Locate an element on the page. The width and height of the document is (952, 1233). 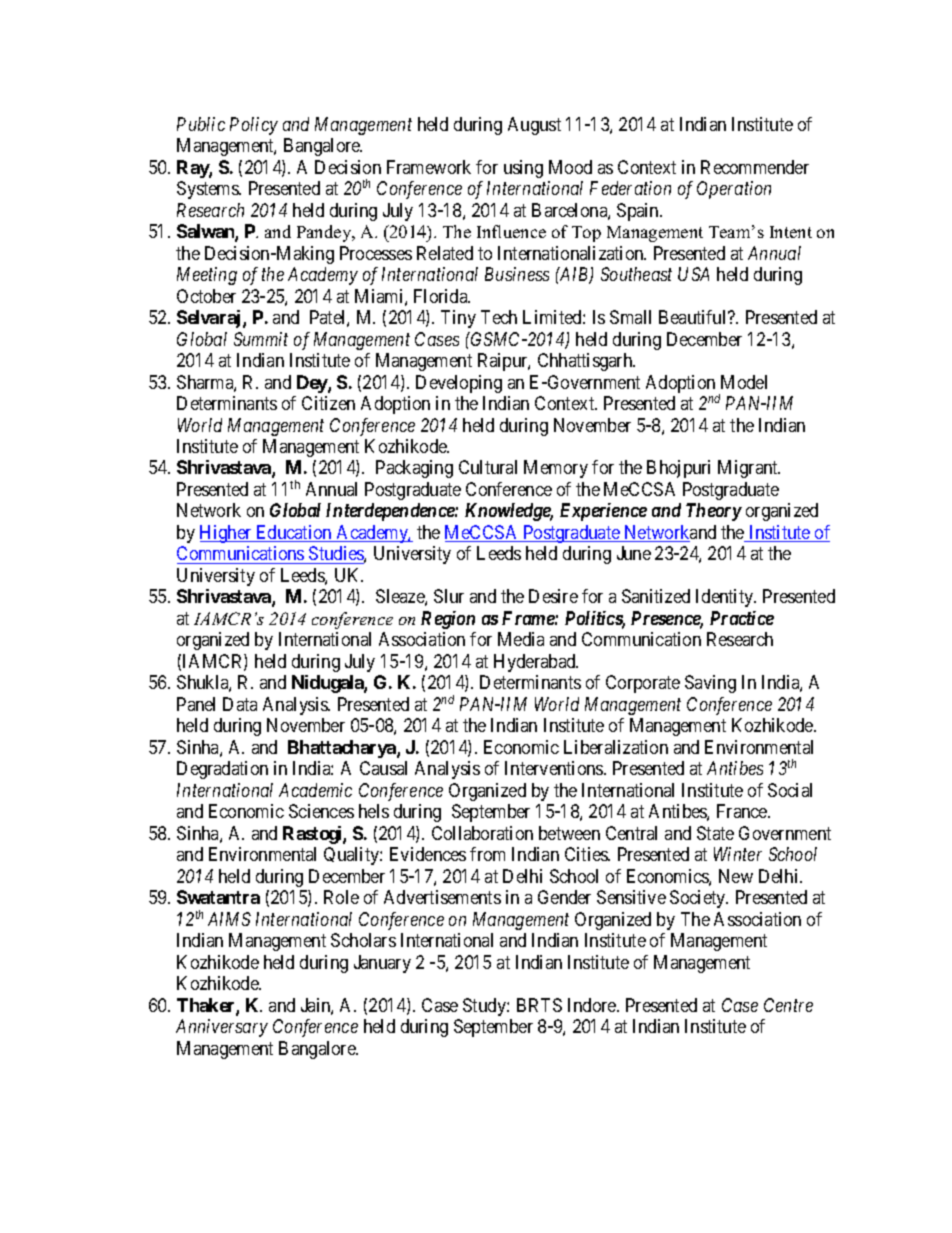
Summit is located at coordinates (261, 339).
